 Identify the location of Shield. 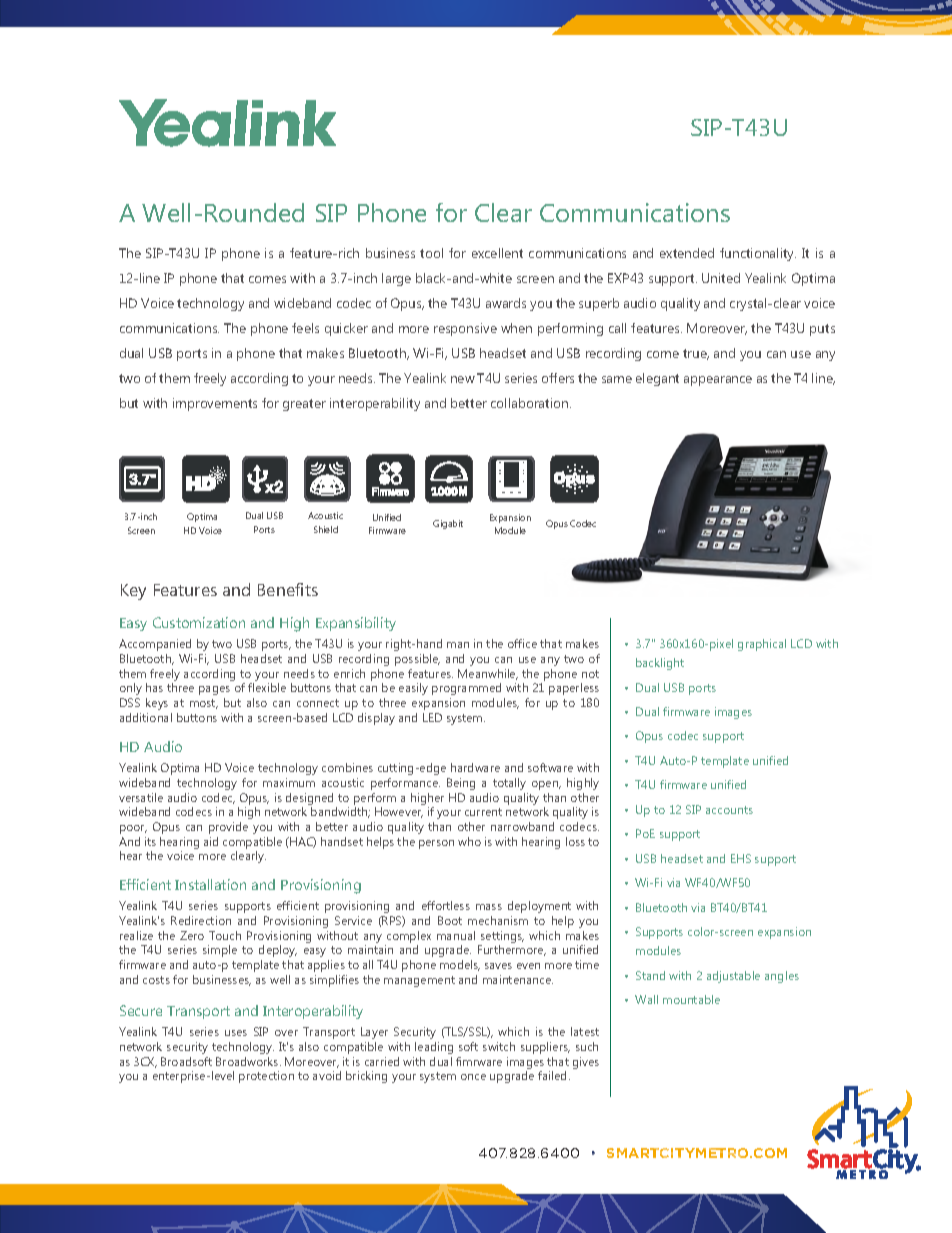
(326, 529).
